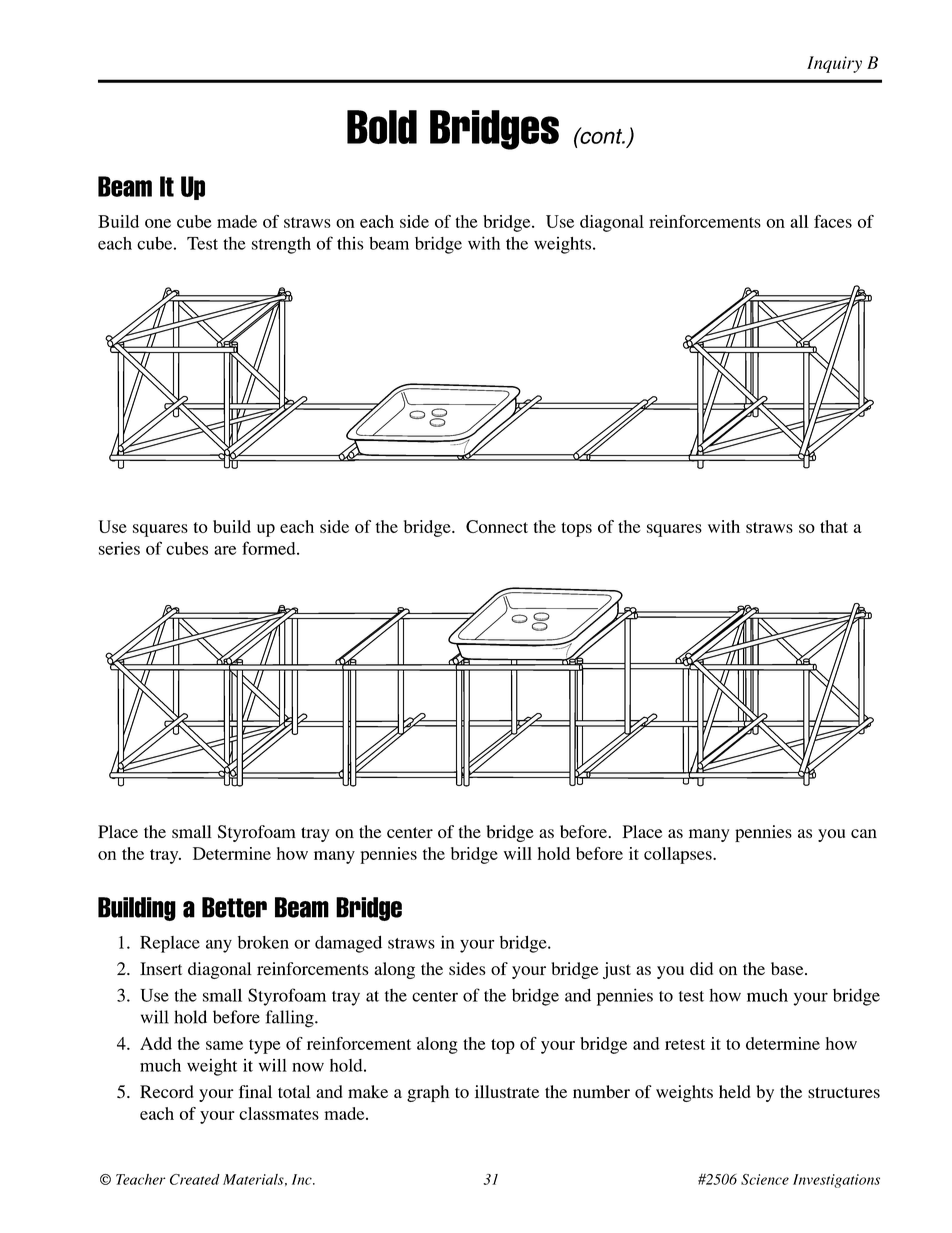 Image resolution: width=952 pixels, height=1233 pixels. What do you see at coordinates (195, 1179) in the document?
I see `Created` at bounding box center [195, 1179].
